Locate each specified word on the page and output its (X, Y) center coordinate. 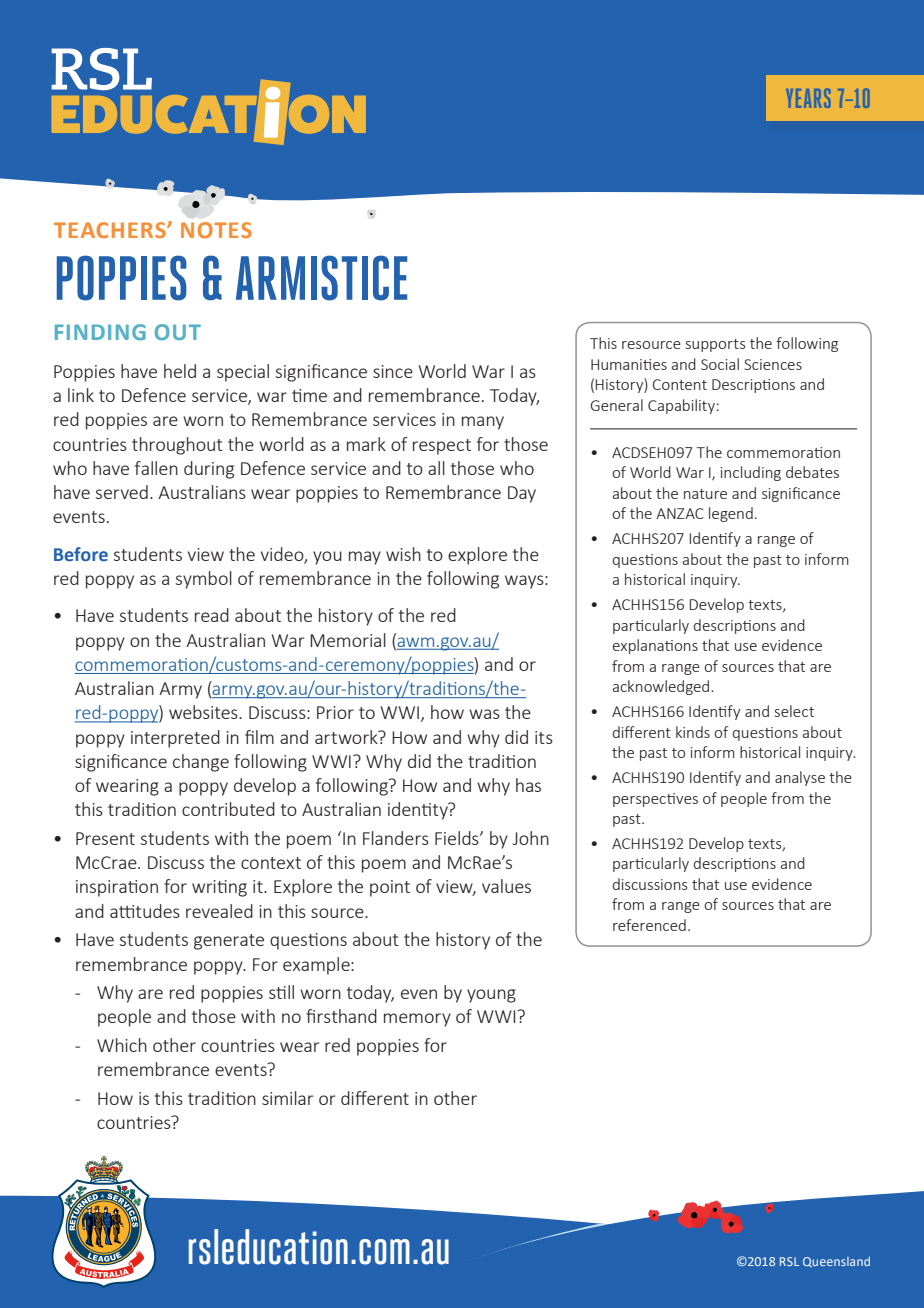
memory (417, 1020)
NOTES (216, 230)
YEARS (808, 98)
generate (229, 942)
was (484, 714)
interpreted (175, 739)
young (491, 996)
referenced (649, 925)
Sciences (773, 364)
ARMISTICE (321, 278)
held (180, 371)
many (483, 423)
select (794, 711)
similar (288, 1098)
